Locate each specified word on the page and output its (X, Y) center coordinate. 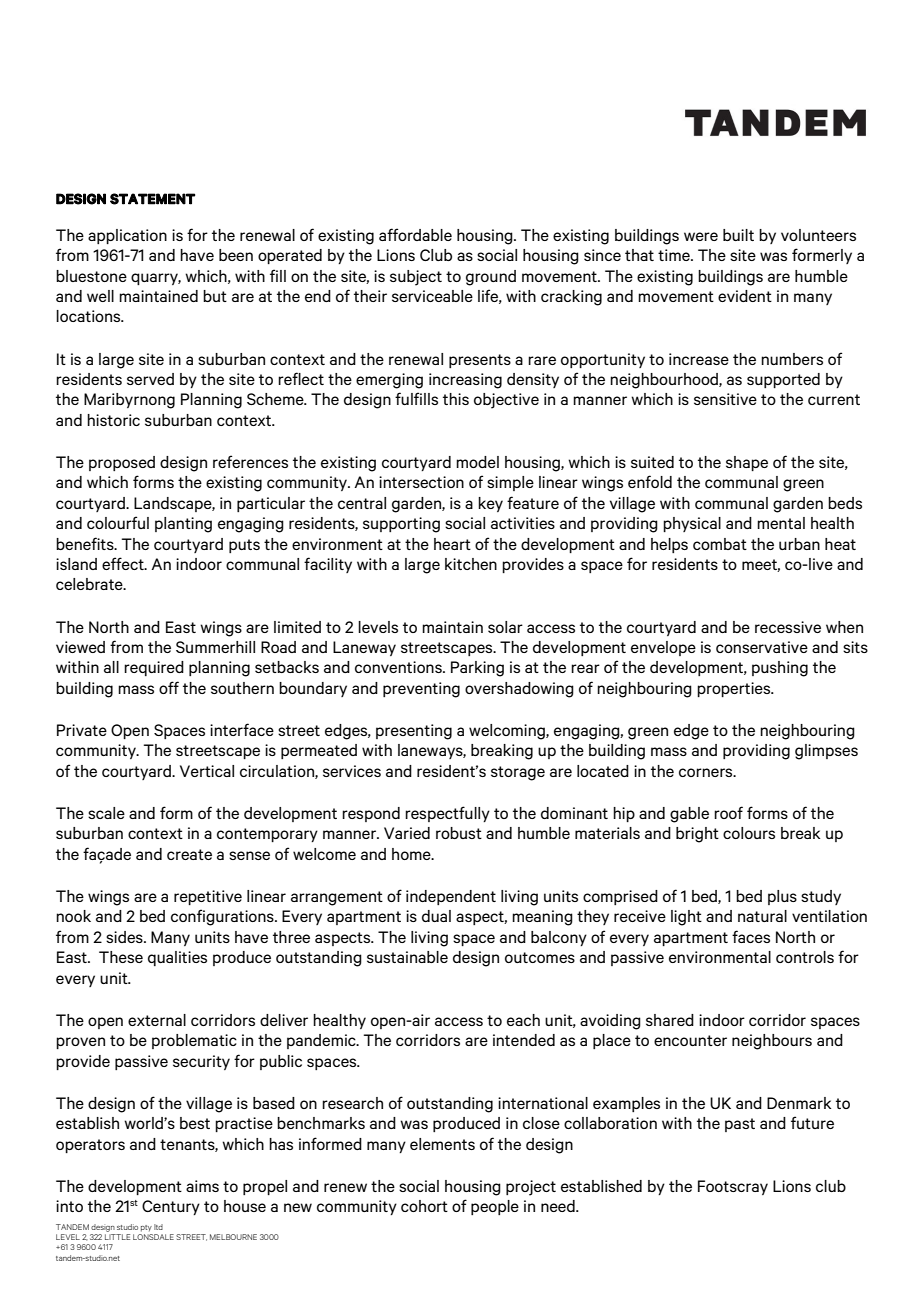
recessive (788, 627)
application (127, 236)
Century (171, 1207)
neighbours (772, 1042)
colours (749, 833)
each (523, 1020)
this (456, 399)
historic (113, 420)
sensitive (725, 399)
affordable (415, 234)
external (157, 1020)
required (154, 668)
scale (106, 813)
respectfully (447, 814)
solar (505, 627)
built (738, 235)
